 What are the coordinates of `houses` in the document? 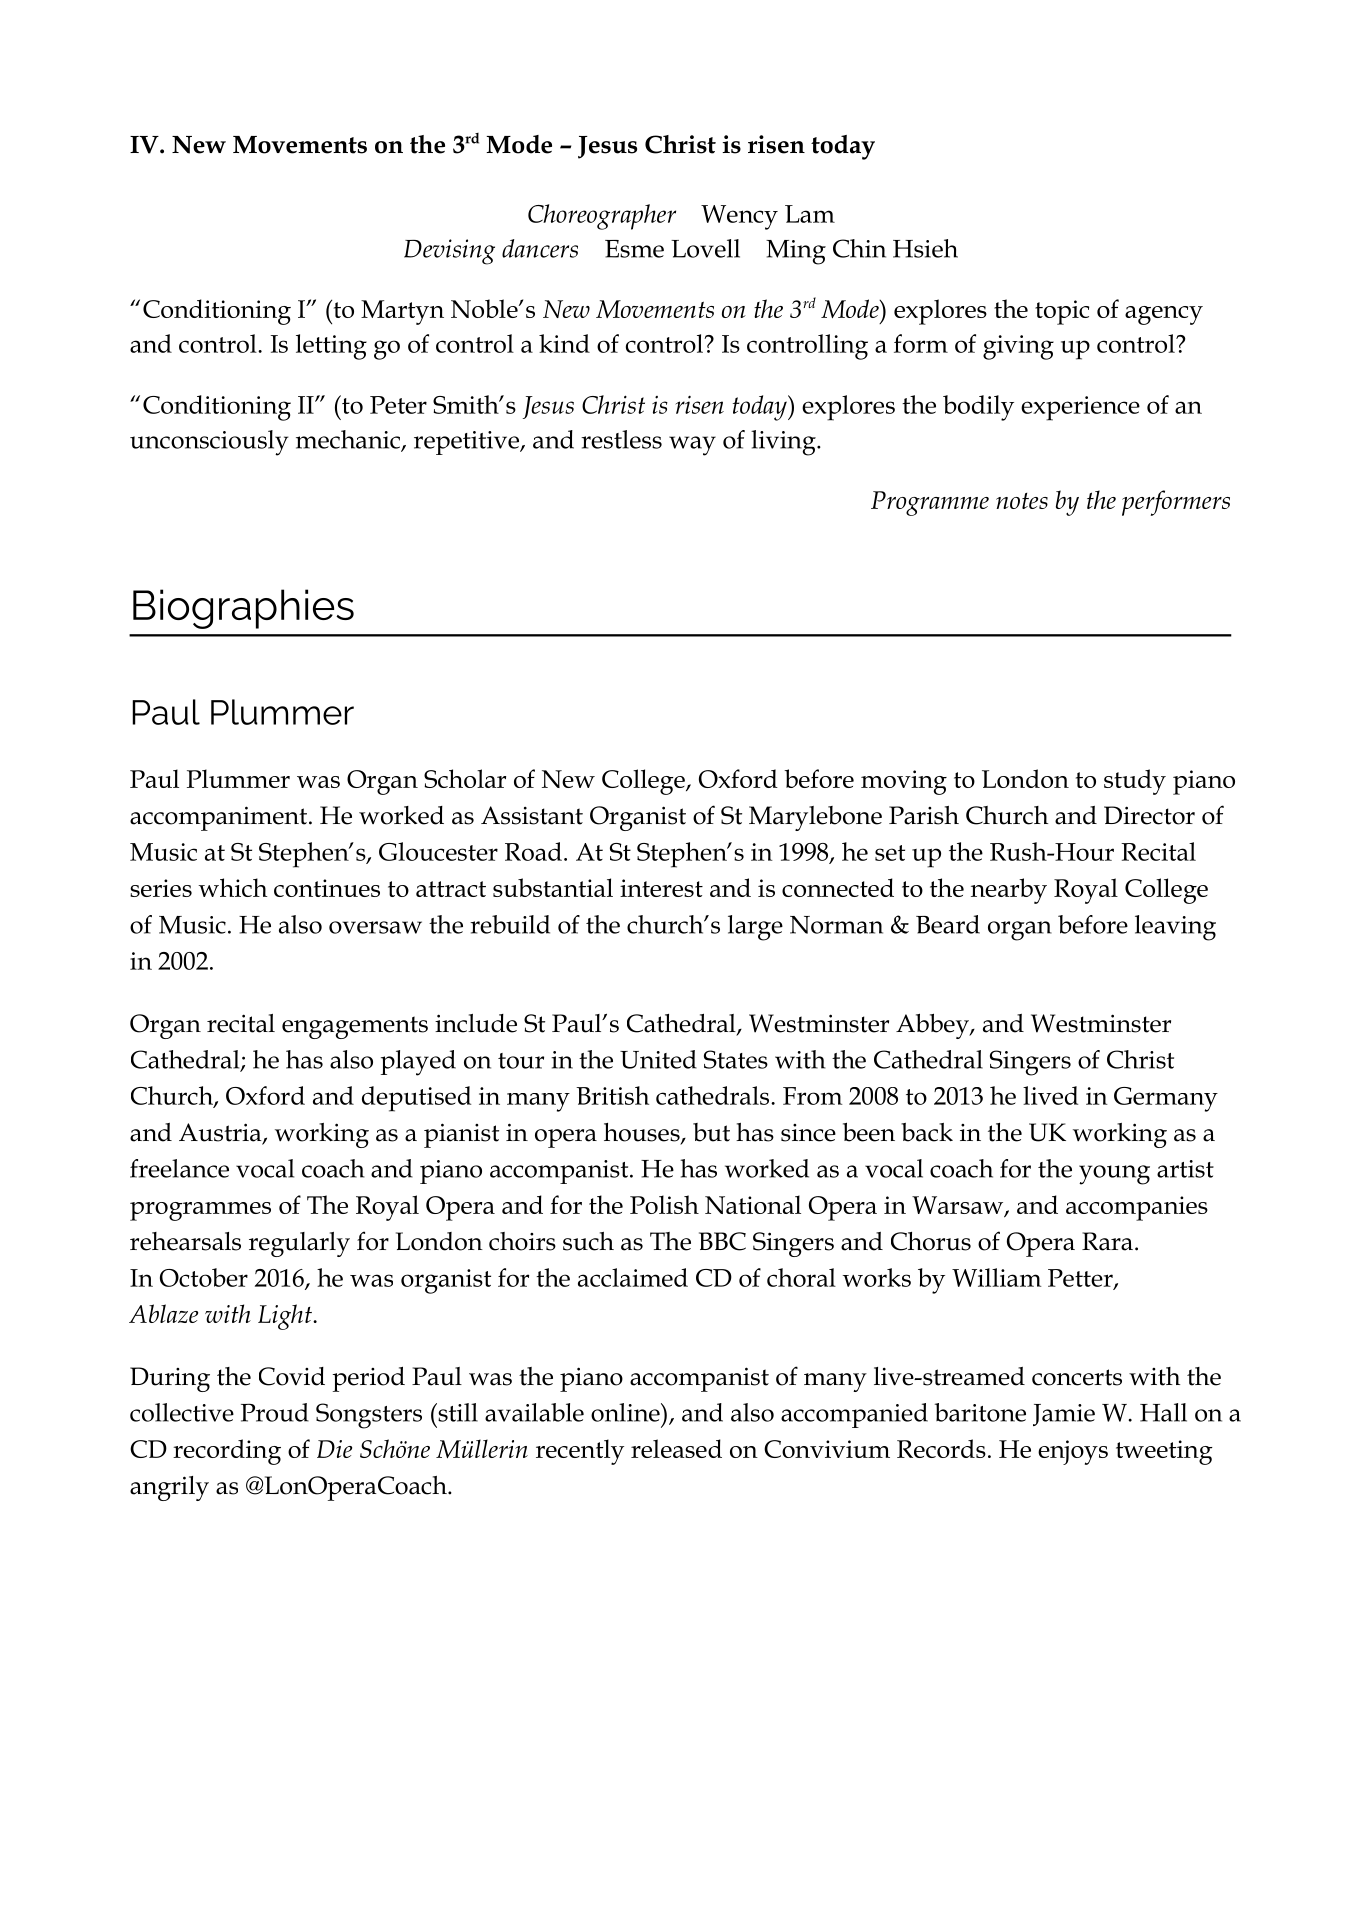 It's located at (643, 1133).
